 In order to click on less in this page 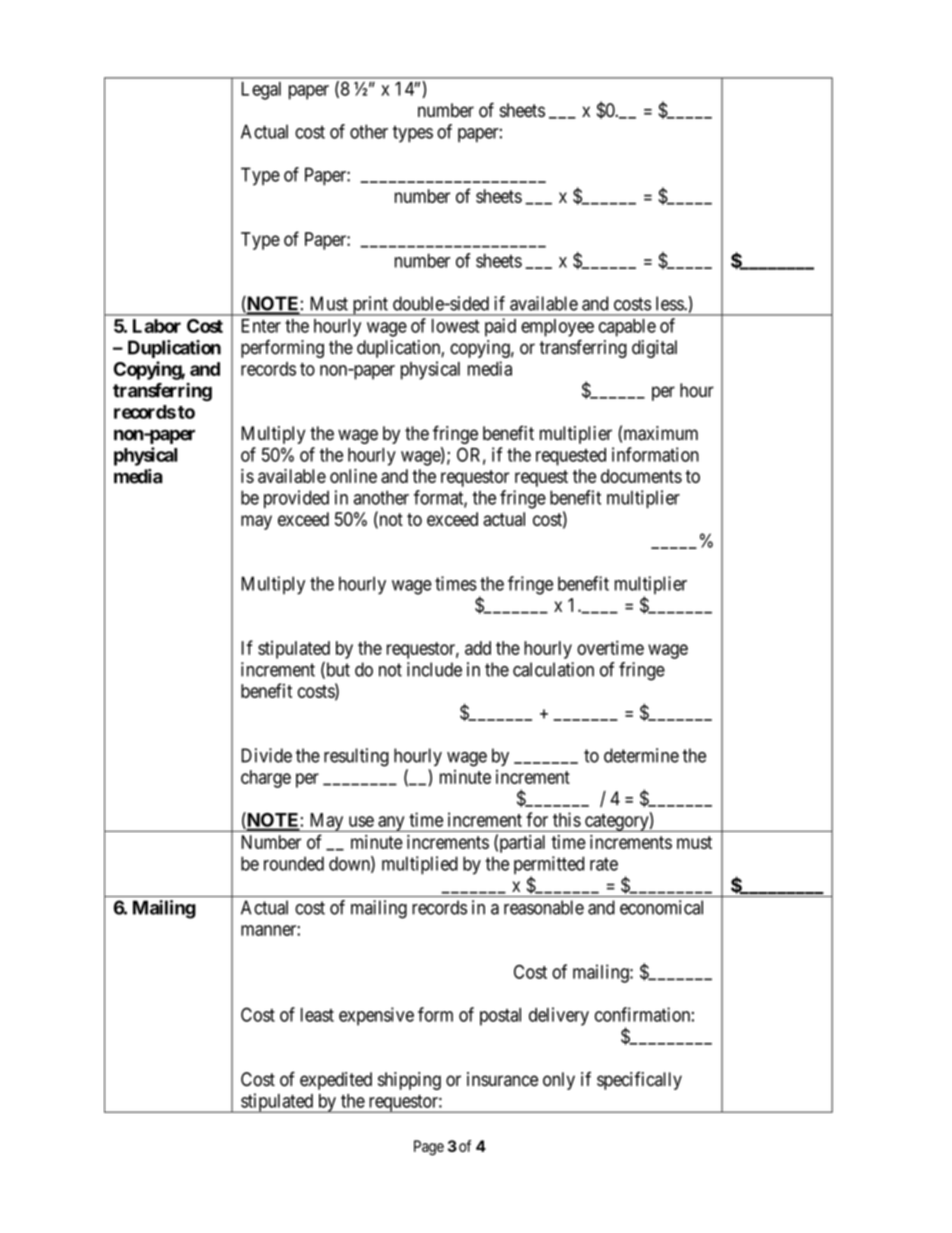, I will do `click(670, 303)`.
